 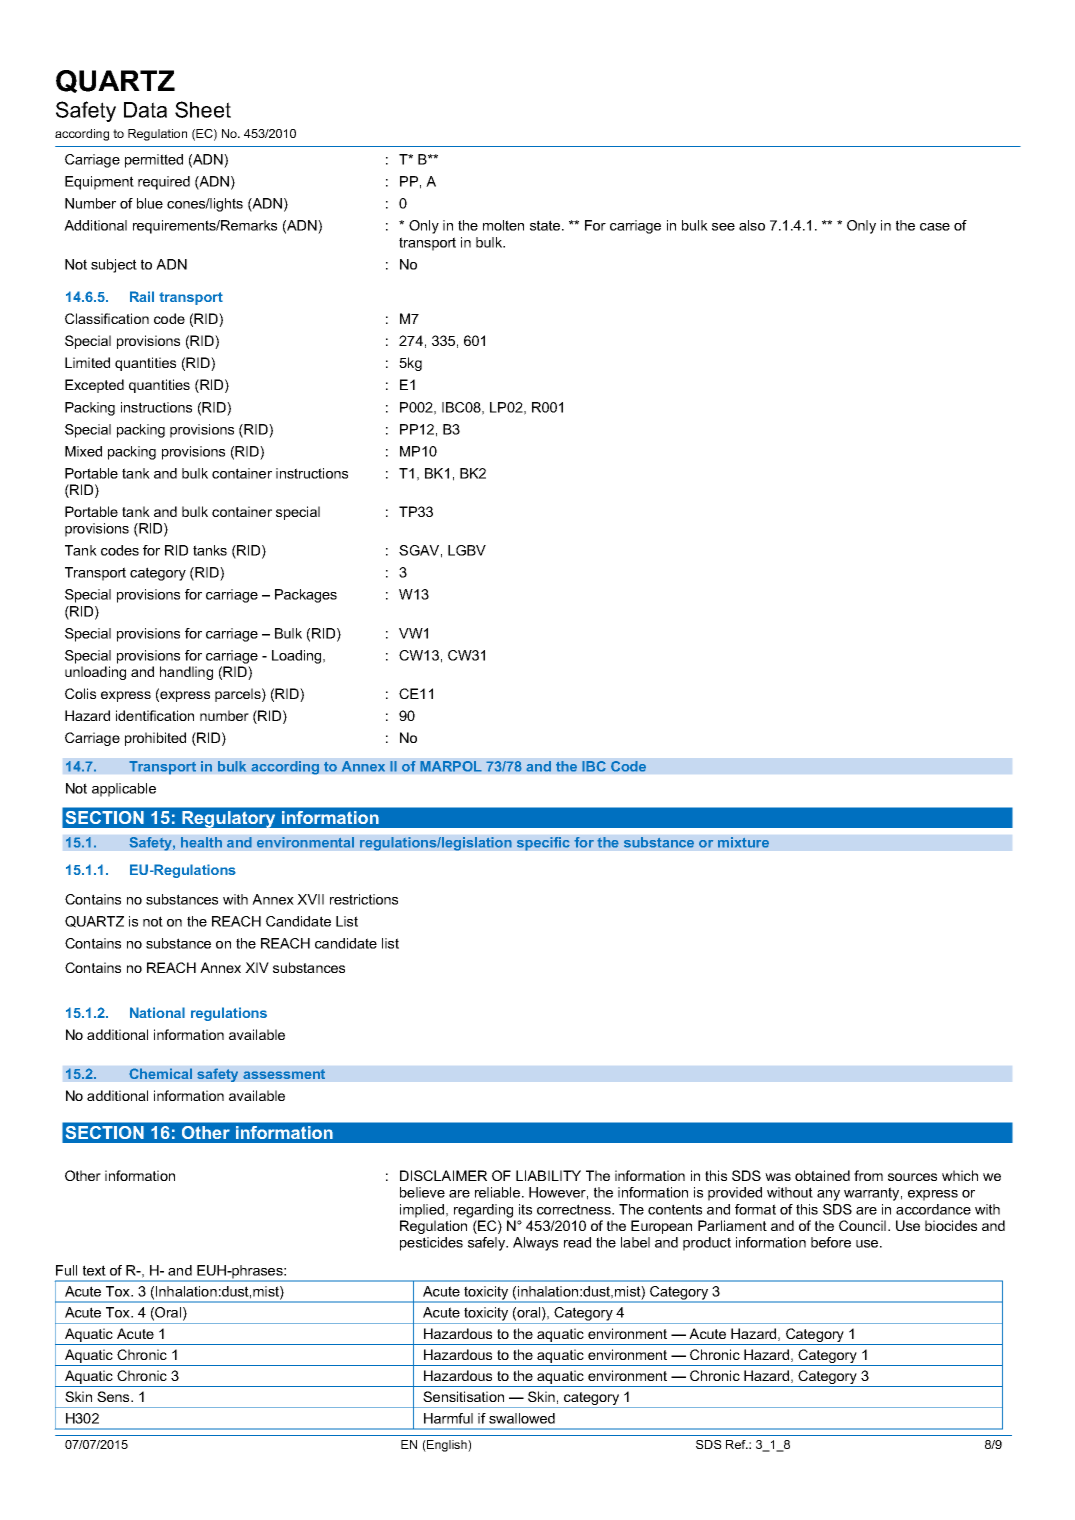 I want to click on permitted, so click(x=154, y=161).
